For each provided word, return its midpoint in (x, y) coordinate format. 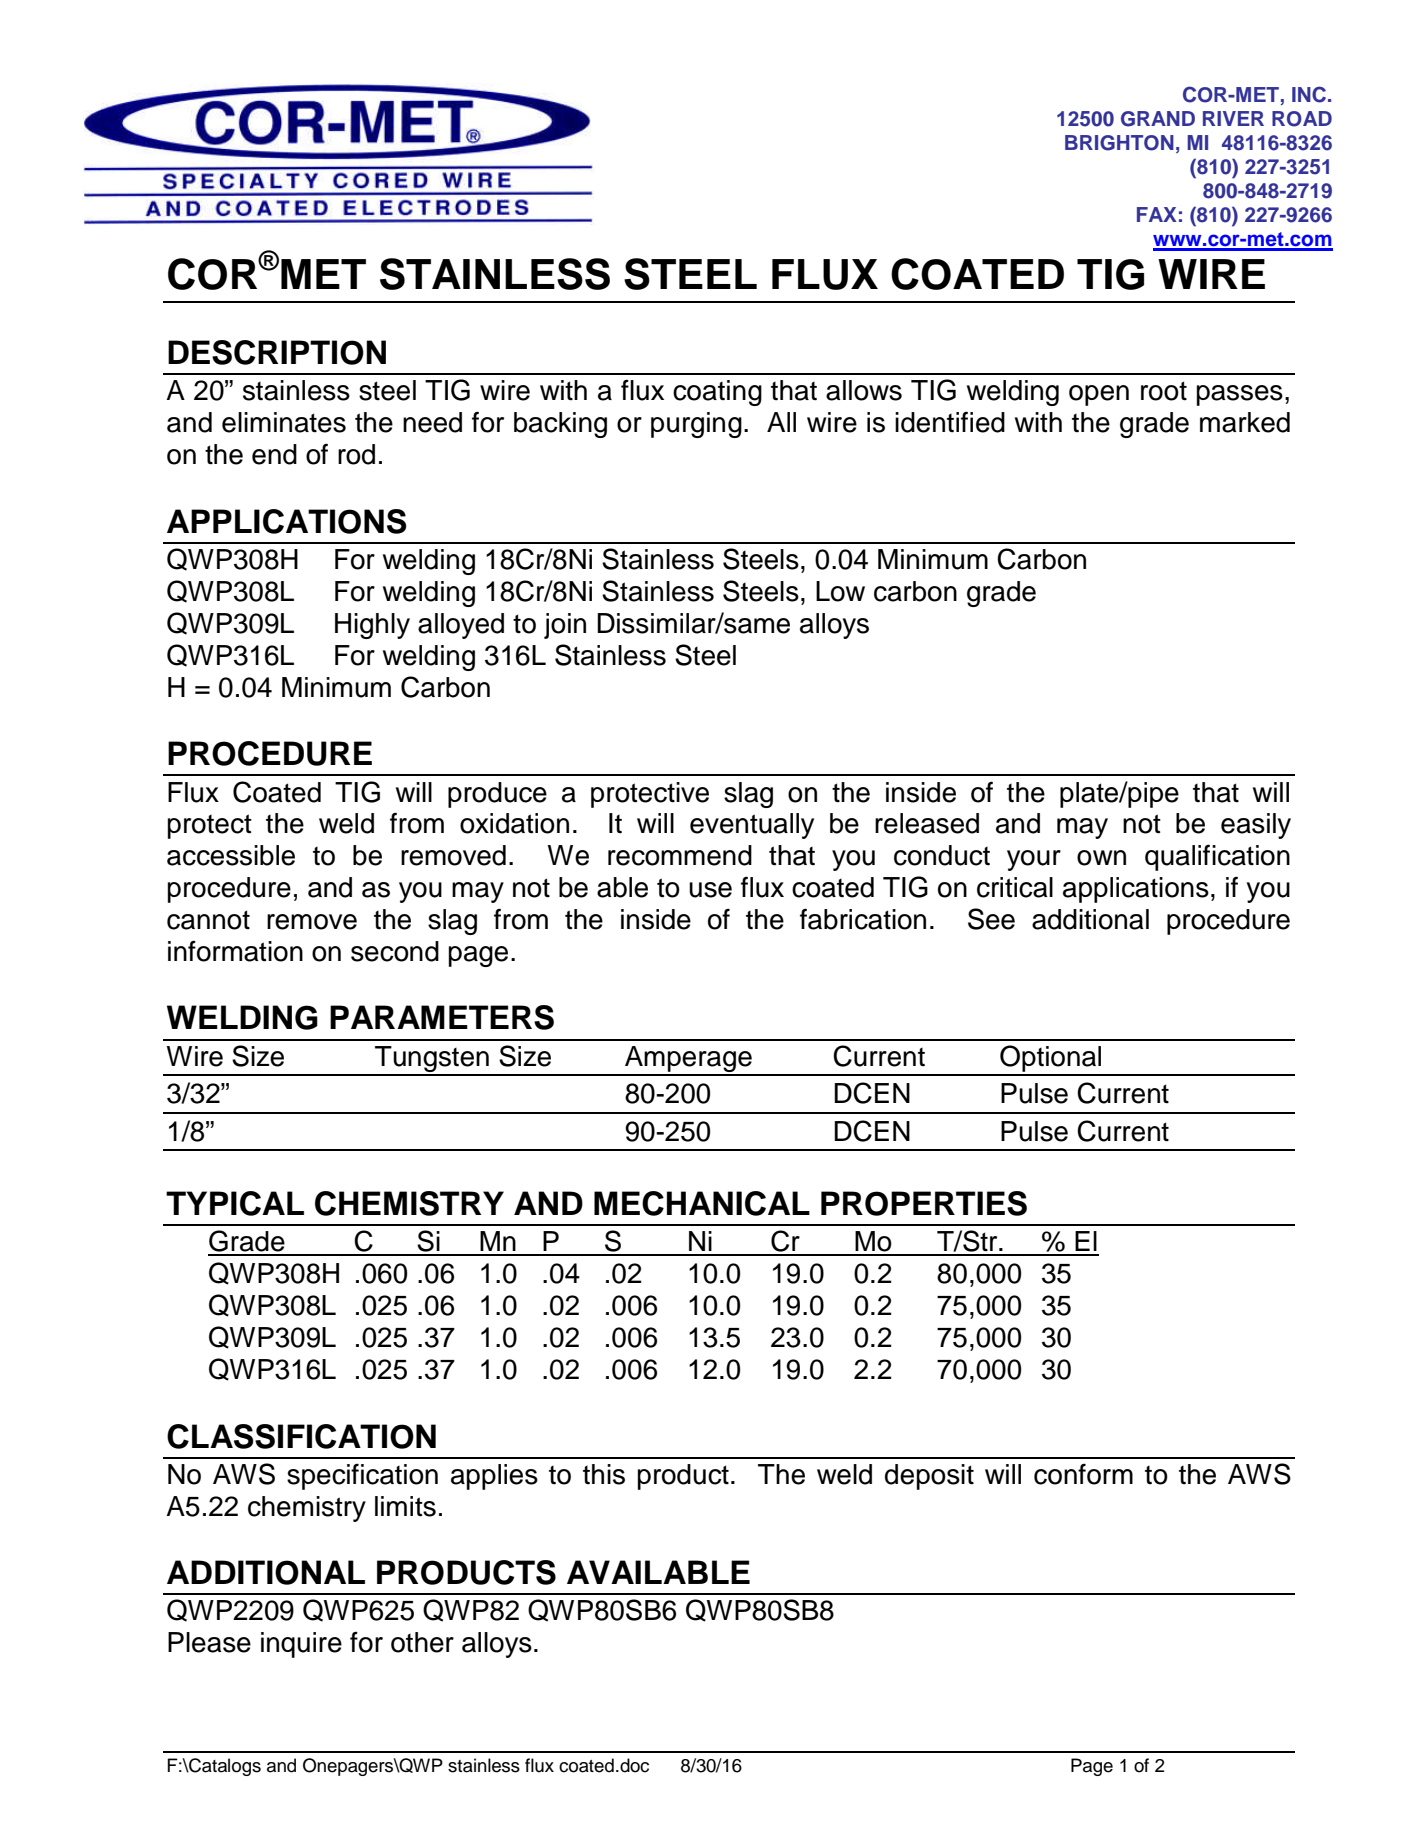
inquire (301, 1645)
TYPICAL (235, 1203)
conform (1083, 1474)
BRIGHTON (1119, 143)
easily (1256, 826)
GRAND (1158, 119)
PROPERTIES (924, 1203)
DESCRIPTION (277, 352)
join (565, 626)
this (604, 1474)
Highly (372, 626)
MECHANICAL (702, 1203)
